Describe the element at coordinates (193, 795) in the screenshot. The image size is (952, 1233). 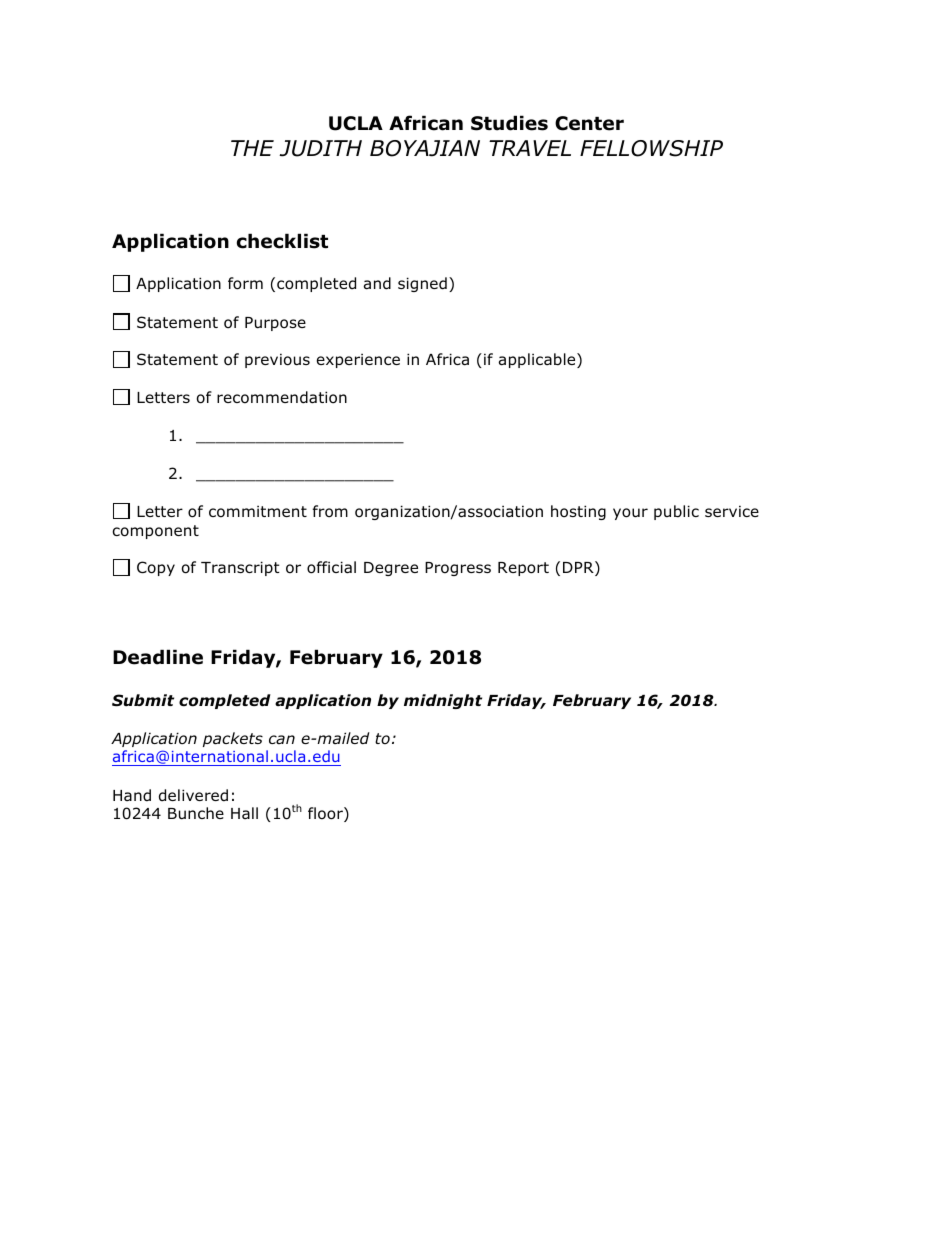
I see `delivered` at that location.
